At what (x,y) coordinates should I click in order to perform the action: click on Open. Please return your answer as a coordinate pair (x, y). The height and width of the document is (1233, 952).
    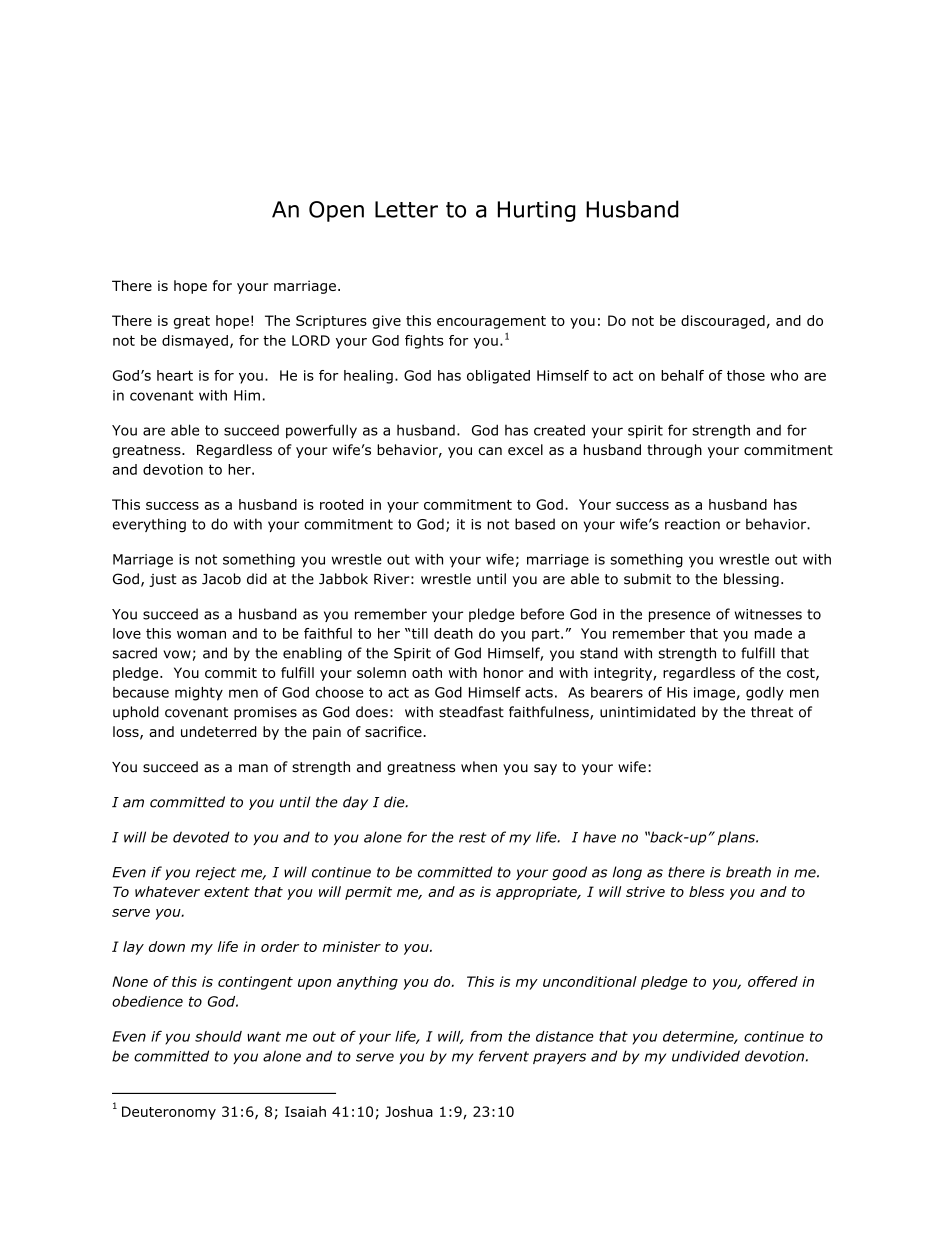
    Looking at the image, I should click on (336, 211).
